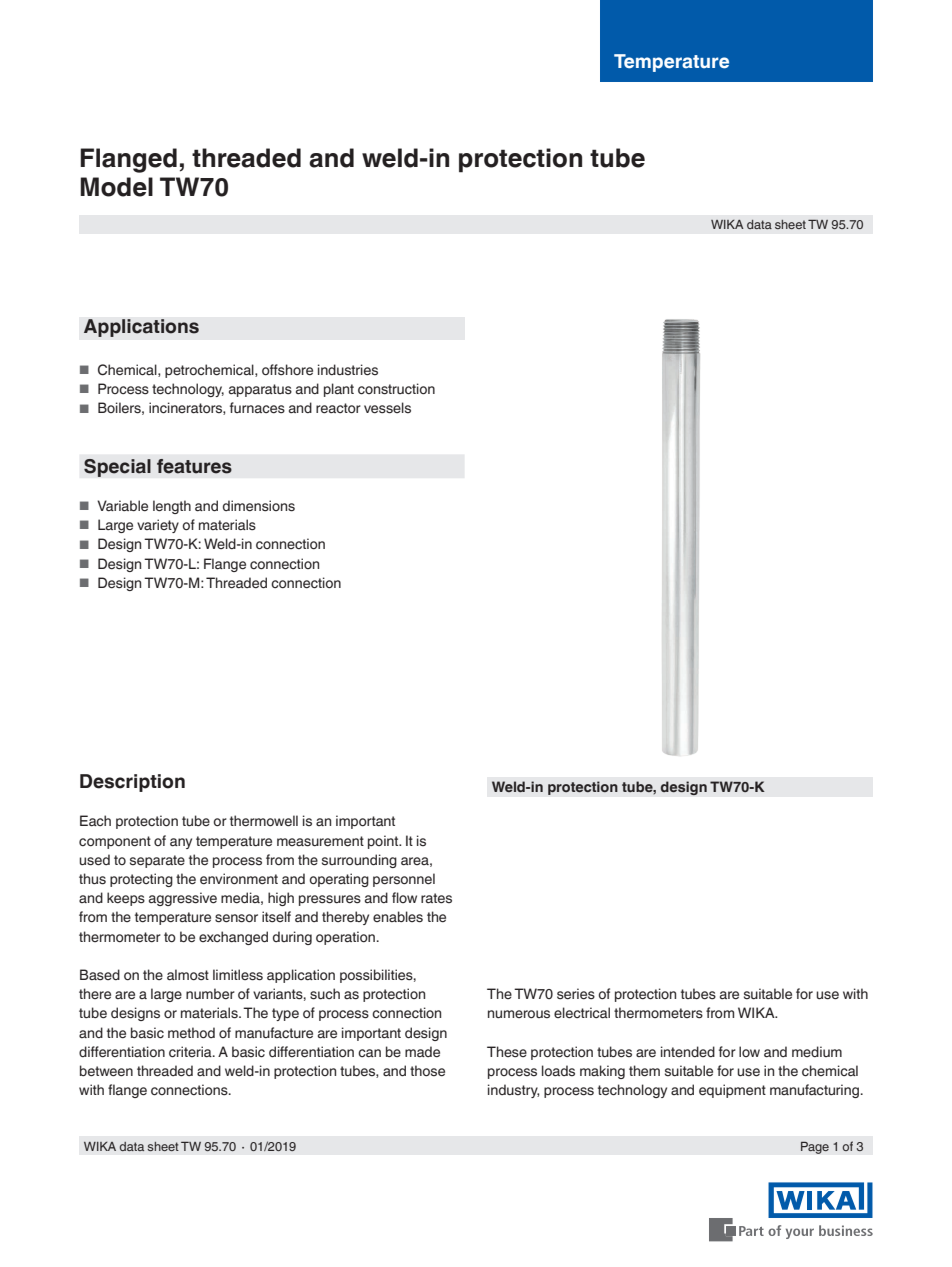  What do you see at coordinates (396, 389) in the page?
I see `construction` at bounding box center [396, 389].
